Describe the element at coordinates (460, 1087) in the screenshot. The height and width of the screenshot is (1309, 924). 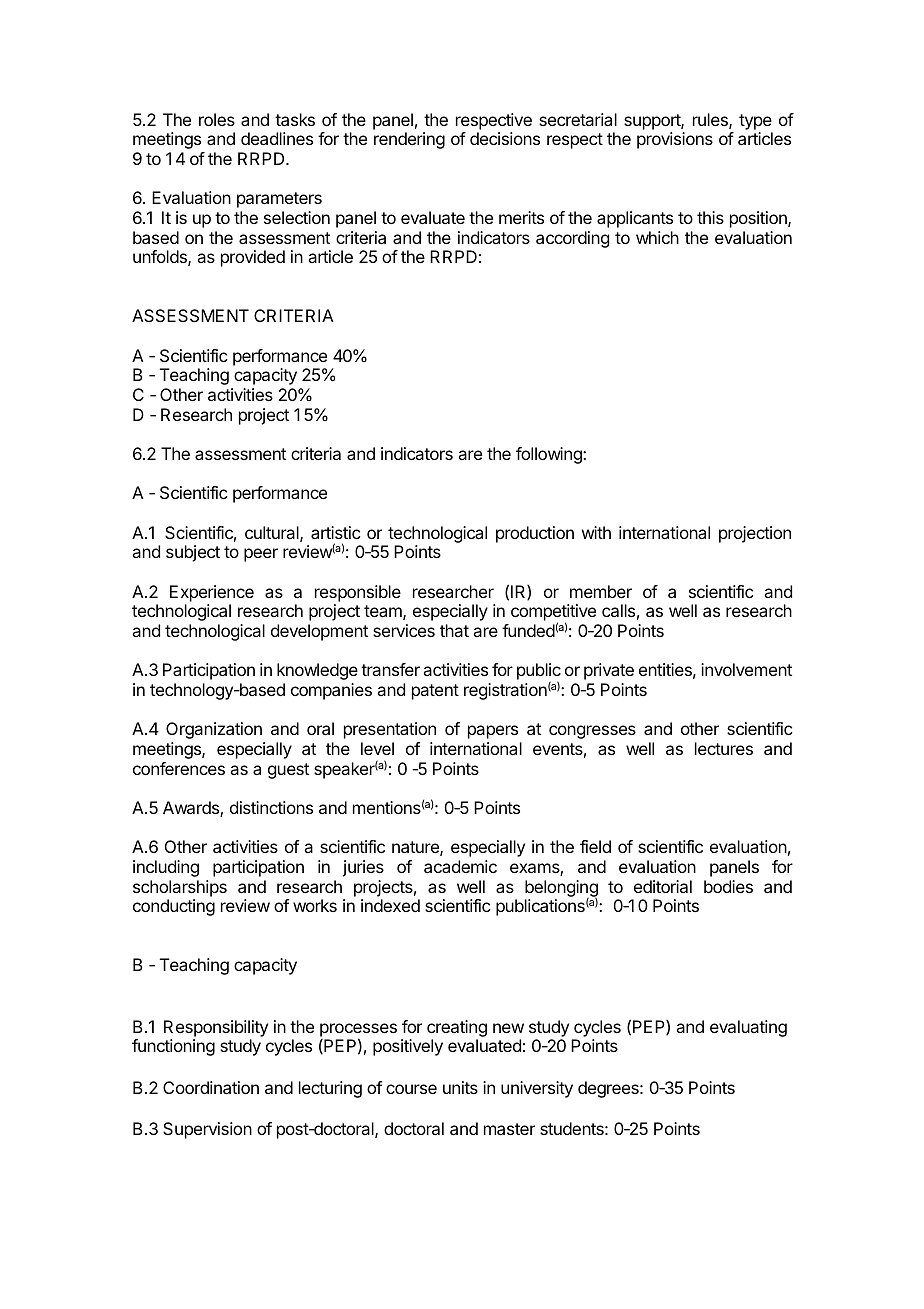
I see `units` at that location.
